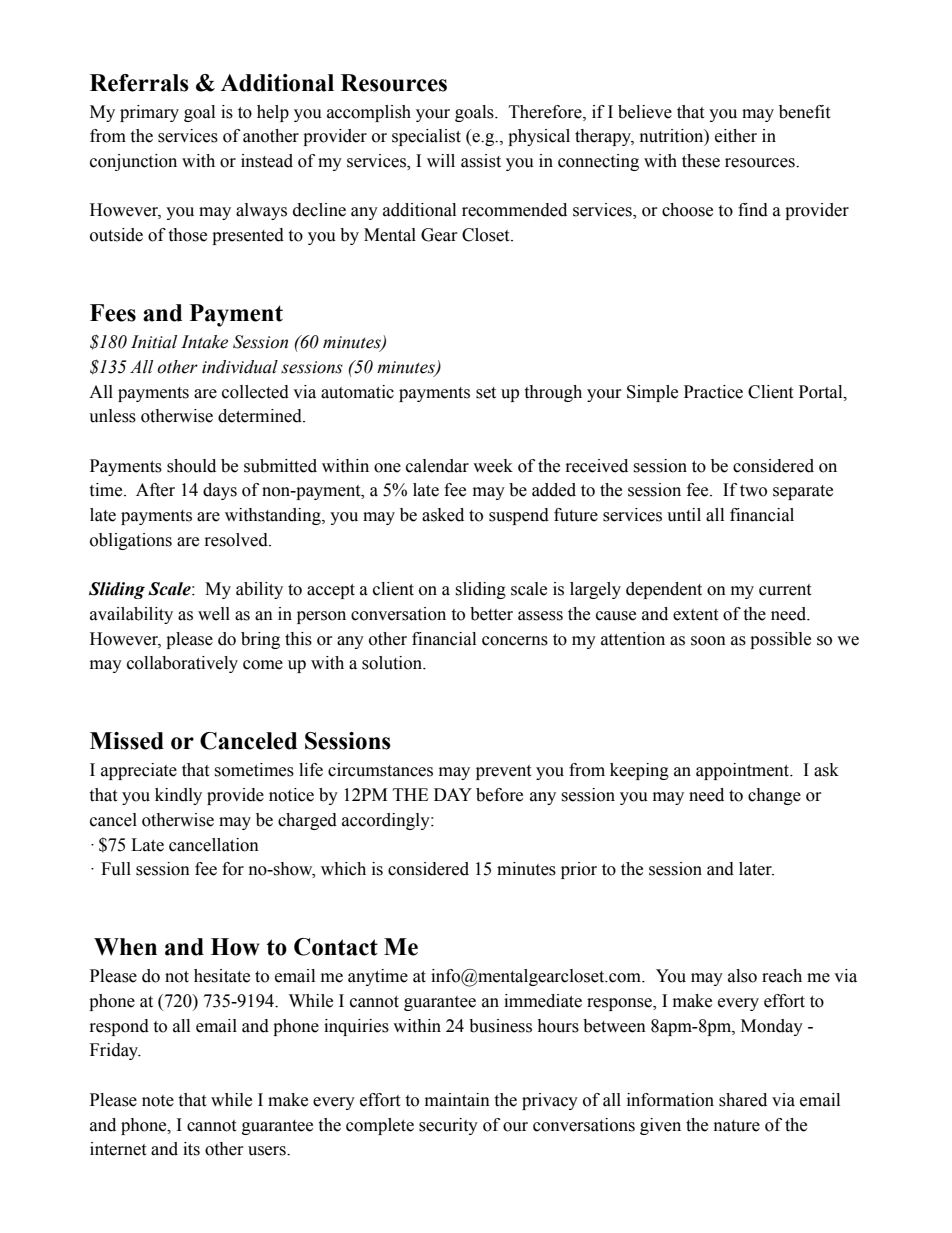 This page has height=1233, width=952. What do you see at coordinates (753, 491) in the page?
I see `two` at bounding box center [753, 491].
